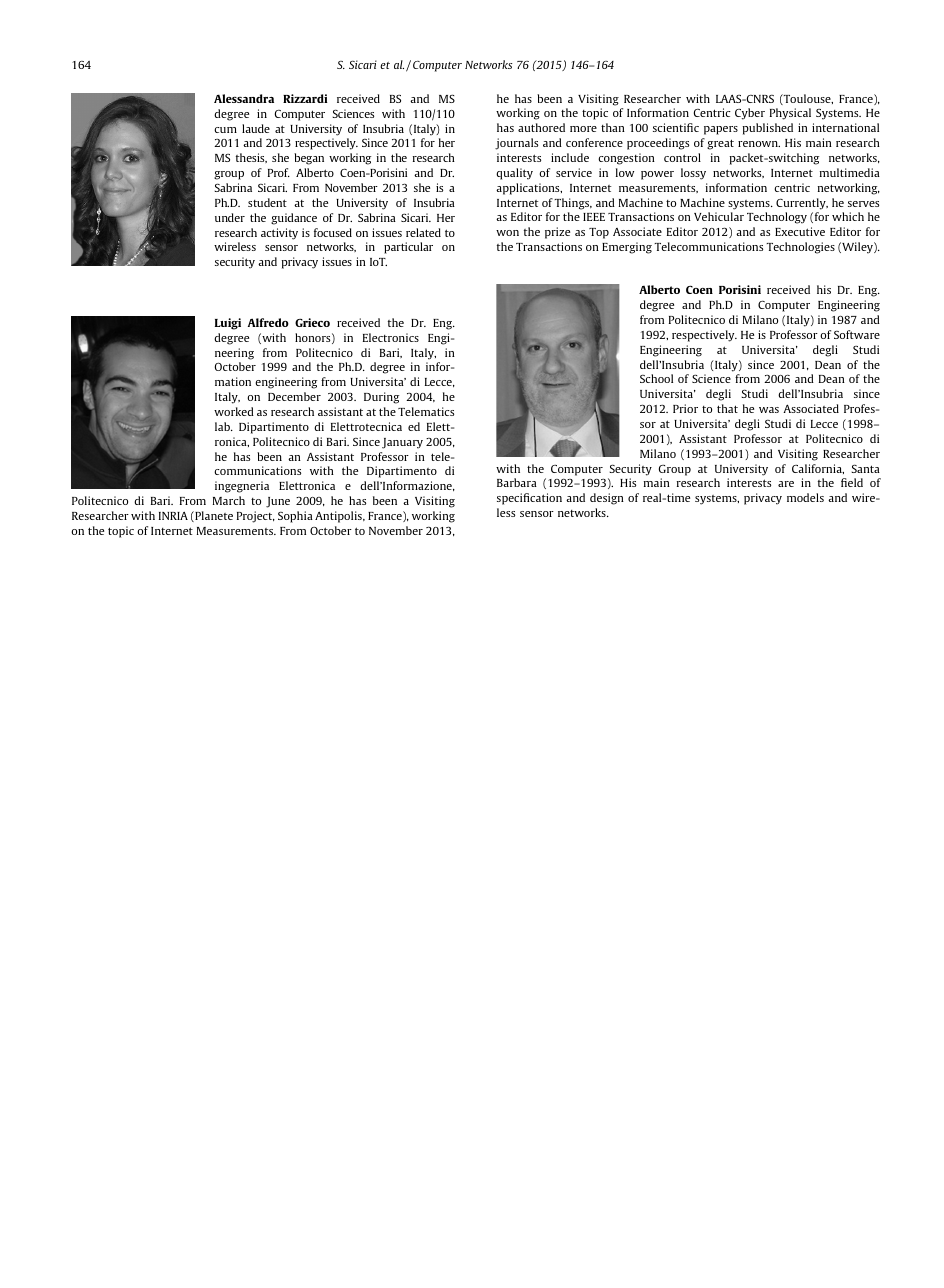 The height and width of the page is (1288, 944). Describe the element at coordinates (391, 337) in the page. I see `Electronics` at that location.
